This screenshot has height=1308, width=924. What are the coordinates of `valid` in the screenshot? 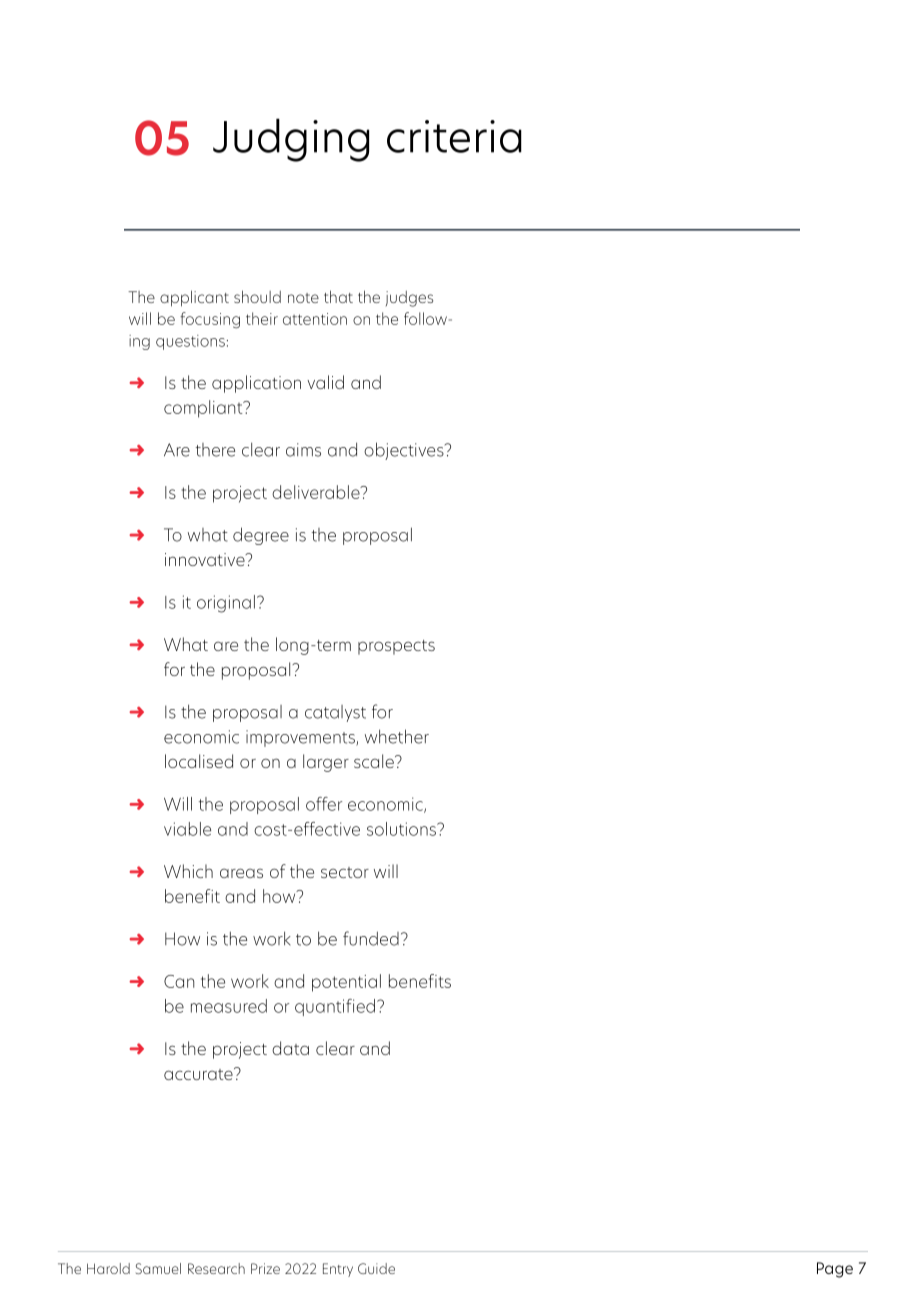 It's located at (325, 382).
